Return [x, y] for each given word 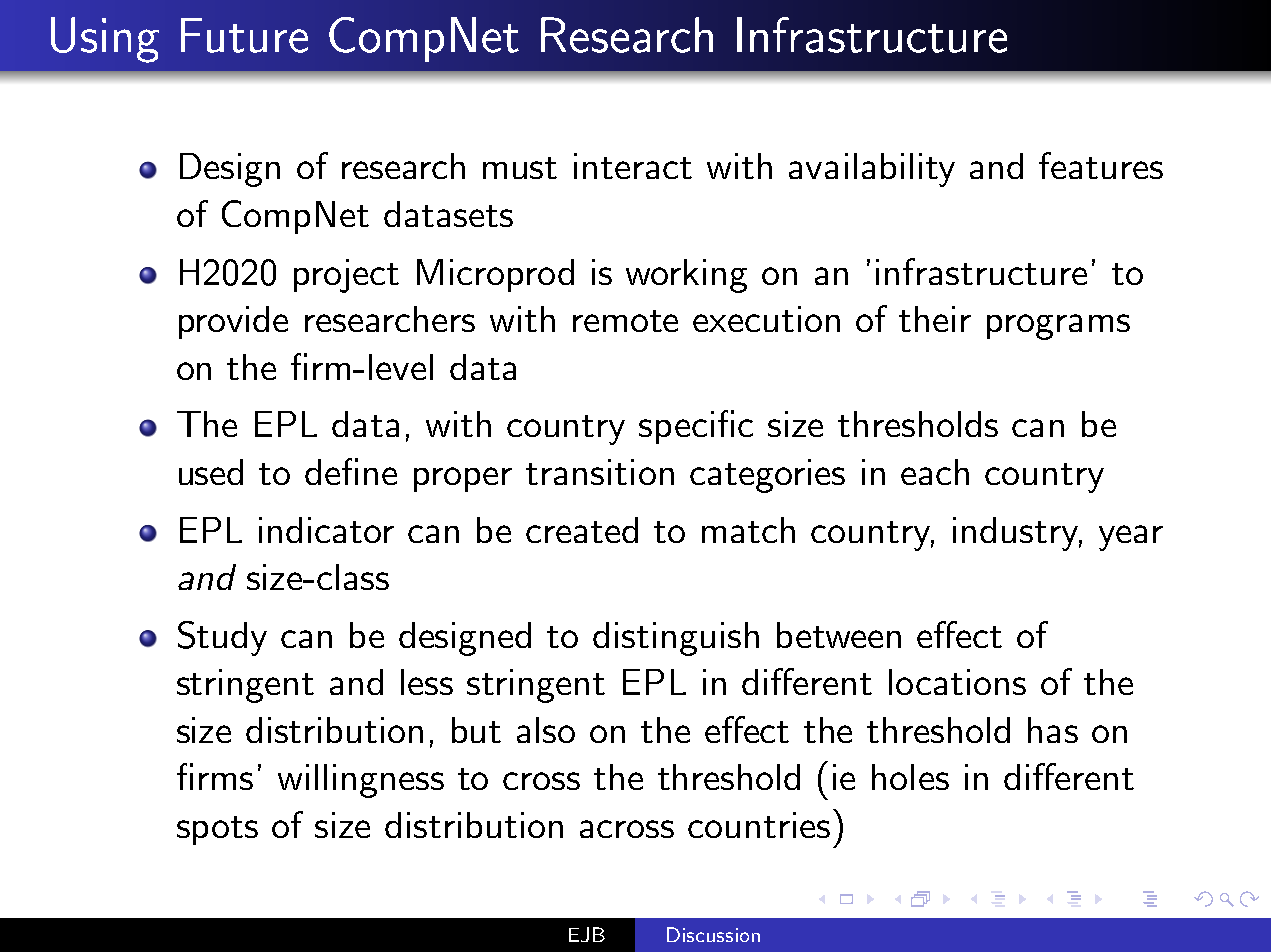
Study [222, 638]
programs [1058, 327]
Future [244, 35]
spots [217, 830]
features [1101, 165]
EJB [587, 934]
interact [633, 166]
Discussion [713, 934]
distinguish [676, 639]
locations [957, 682]
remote [625, 321]
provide [233, 322]
